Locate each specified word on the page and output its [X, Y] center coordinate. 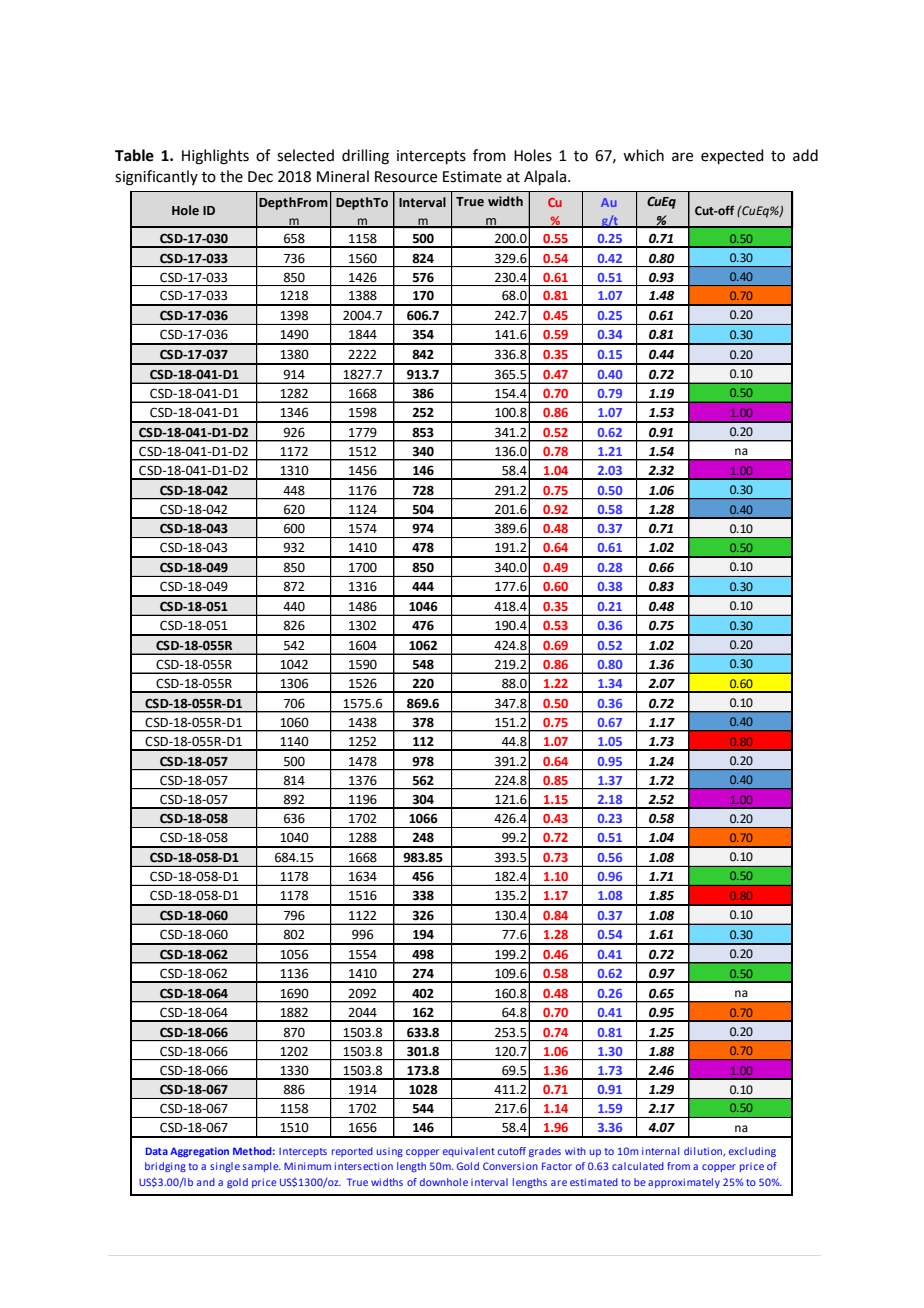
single [225, 1167]
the [231, 176]
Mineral [343, 176]
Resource [406, 177]
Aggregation [199, 1152]
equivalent [469, 1152]
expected [732, 156]
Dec [260, 177]
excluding [752, 1152]
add [805, 155]
